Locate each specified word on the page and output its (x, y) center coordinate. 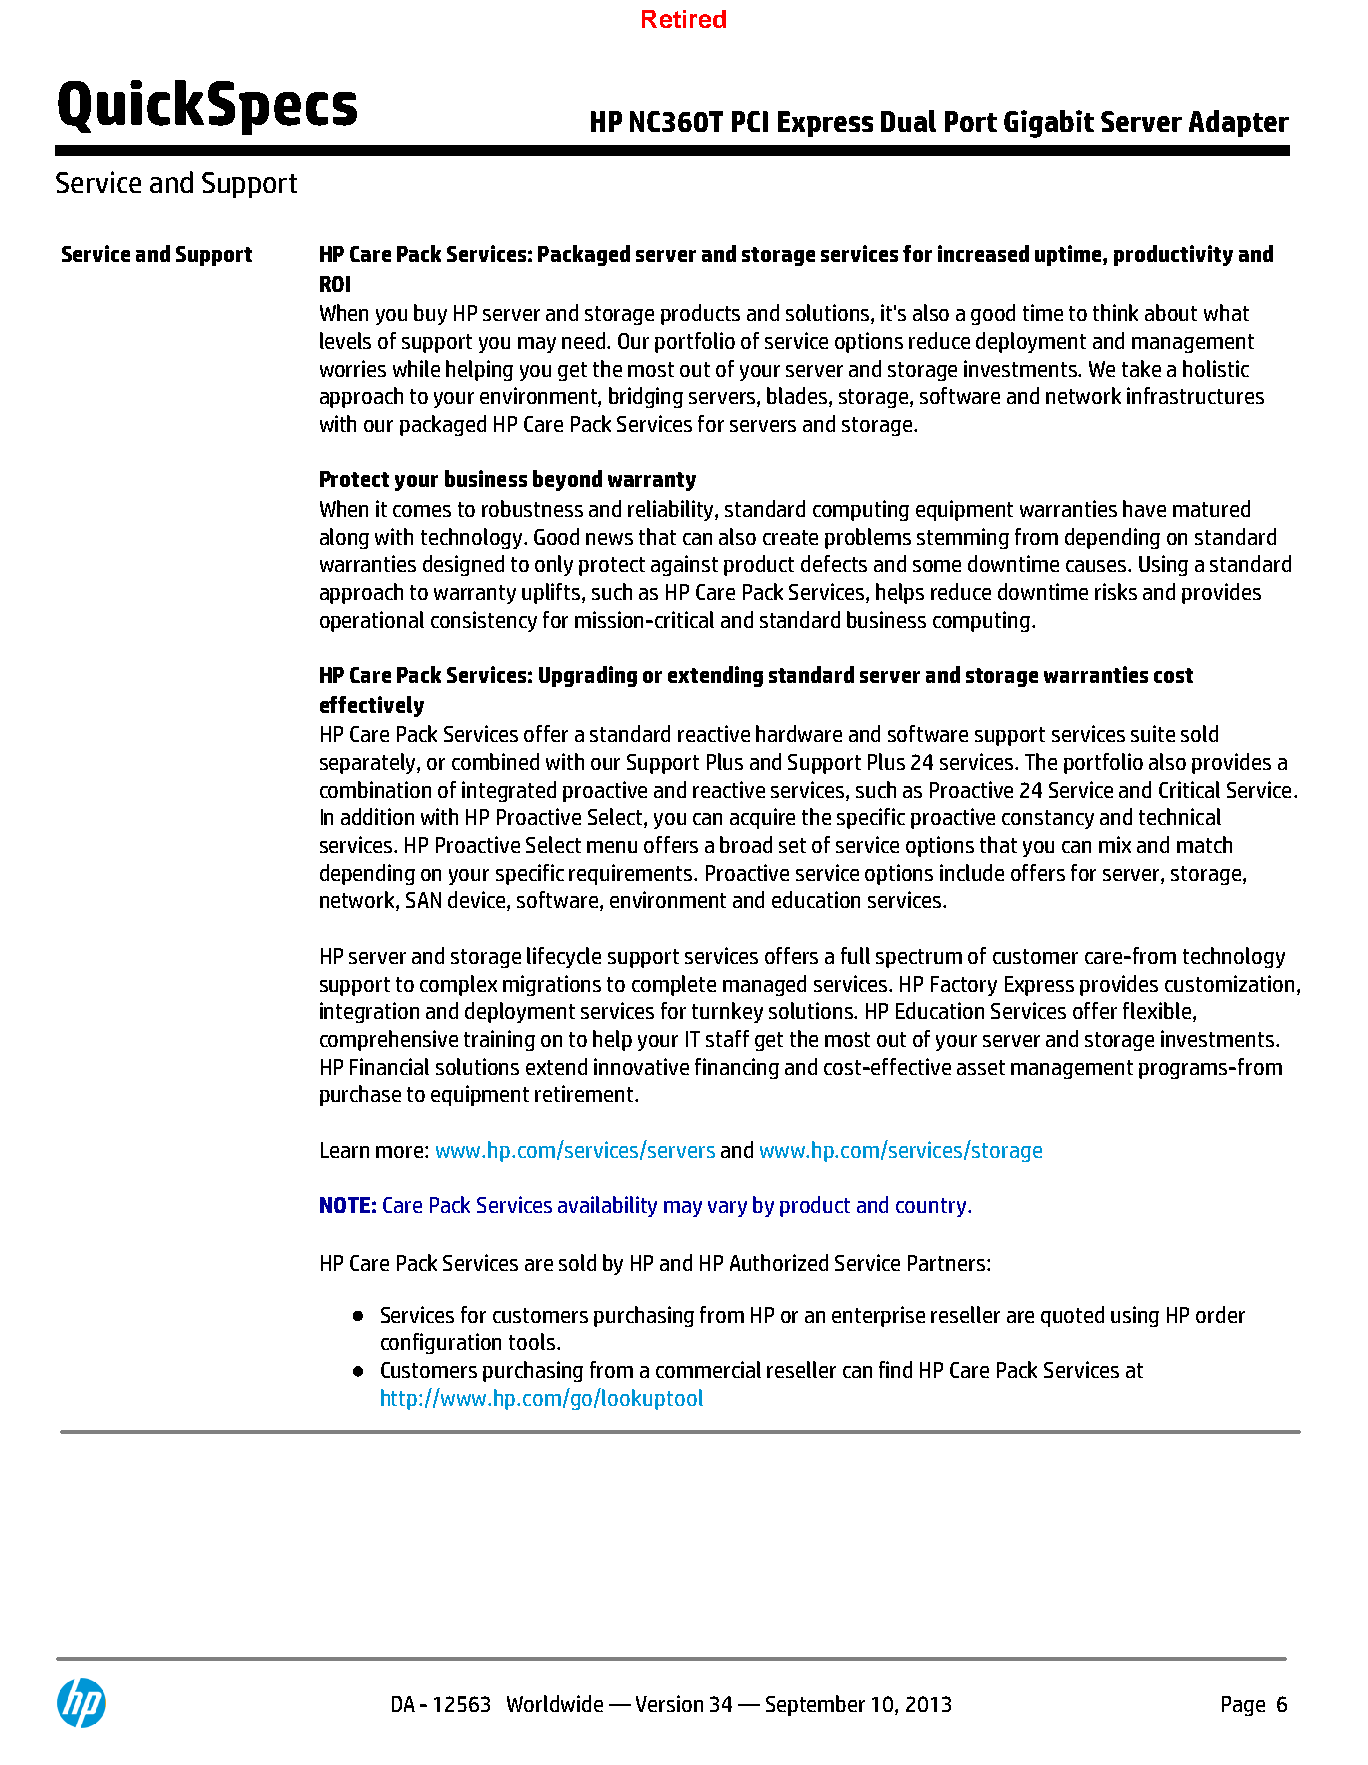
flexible (1157, 1010)
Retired (684, 19)
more (401, 1152)
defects (834, 563)
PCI (750, 121)
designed (463, 565)
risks (1116, 591)
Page (1243, 1706)
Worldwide (555, 1703)
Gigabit (1049, 124)
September (815, 1705)
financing (737, 1068)
